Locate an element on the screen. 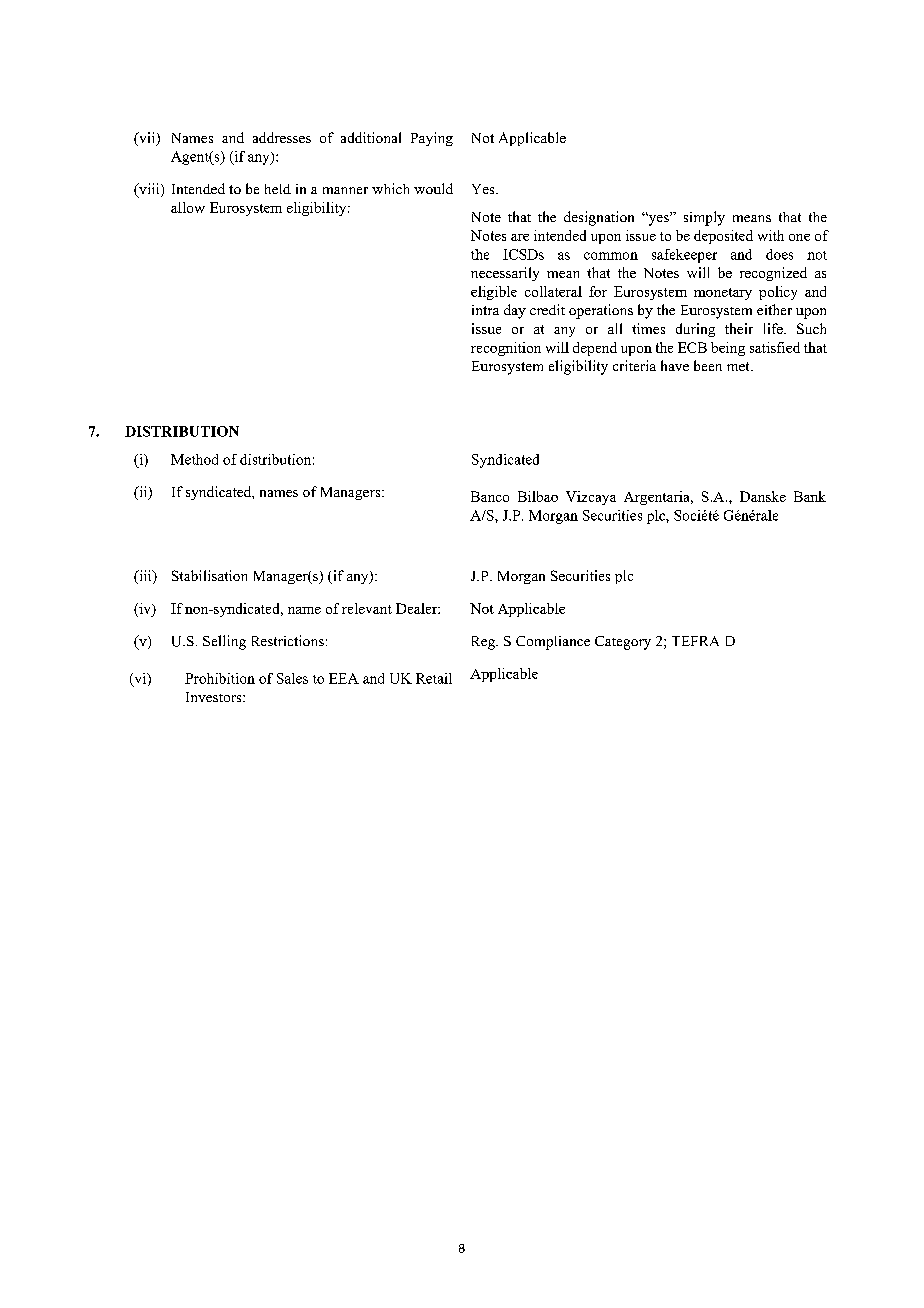  Prohibition is located at coordinates (220, 678).
